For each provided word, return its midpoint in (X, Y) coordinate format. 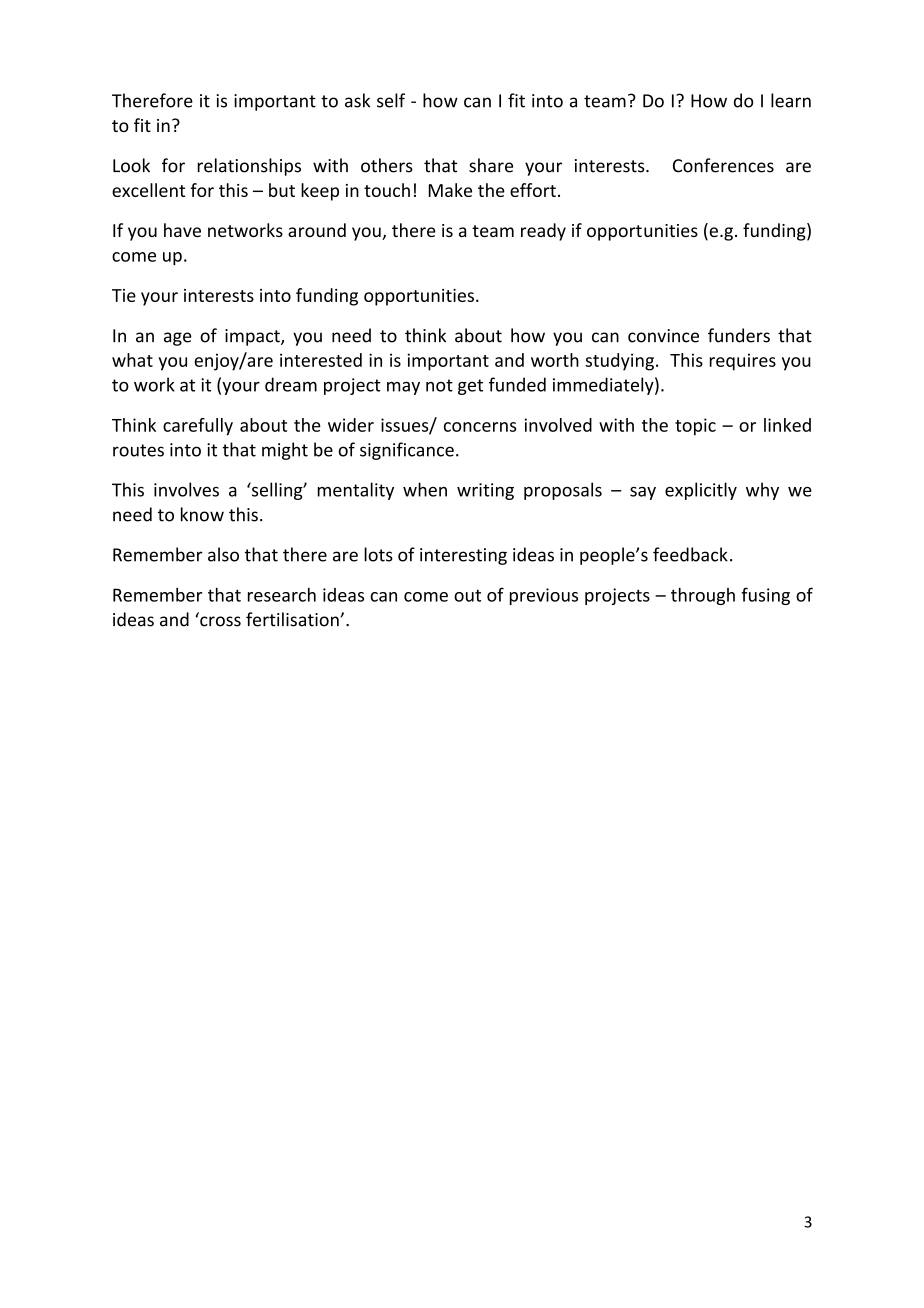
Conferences (723, 165)
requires (743, 362)
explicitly (701, 491)
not (439, 385)
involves (186, 489)
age (178, 339)
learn (791, 100)
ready (543, 232)
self (391, 100)
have (182, 230)
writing (485, 491)
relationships (249, 167)
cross (220, 621)
